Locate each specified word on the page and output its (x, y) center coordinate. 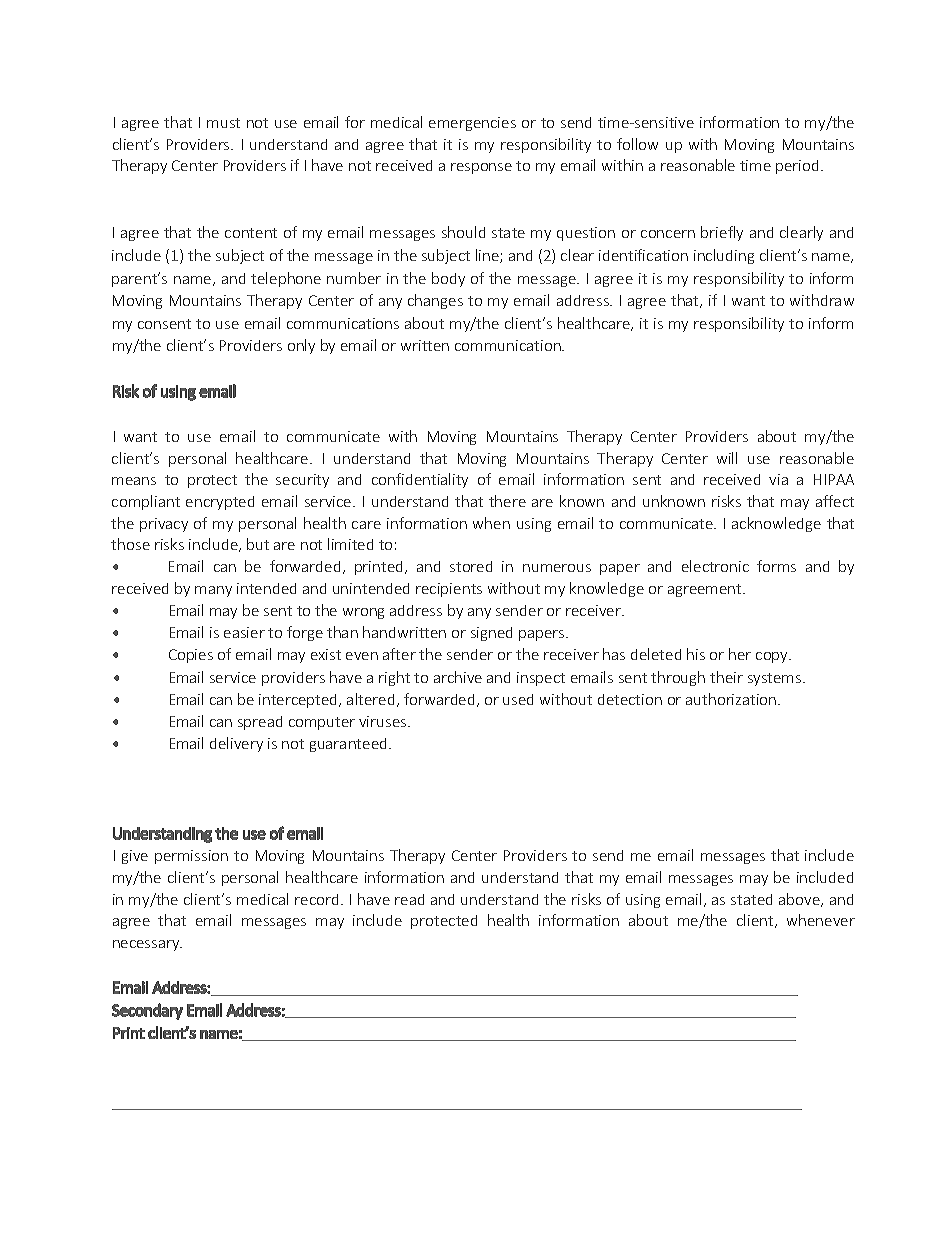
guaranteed (348, 745)
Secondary (147, 1011)
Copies (191, 656)
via (778, 479)
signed (491, 634)
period (797, 167)
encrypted (220, 503)
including (724, 256)
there (507, 501)
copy (773, 657)
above (800, 900)
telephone (286, 279)
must (223, 123)
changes (435, 301)
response (481, 168)
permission (191, 857)
